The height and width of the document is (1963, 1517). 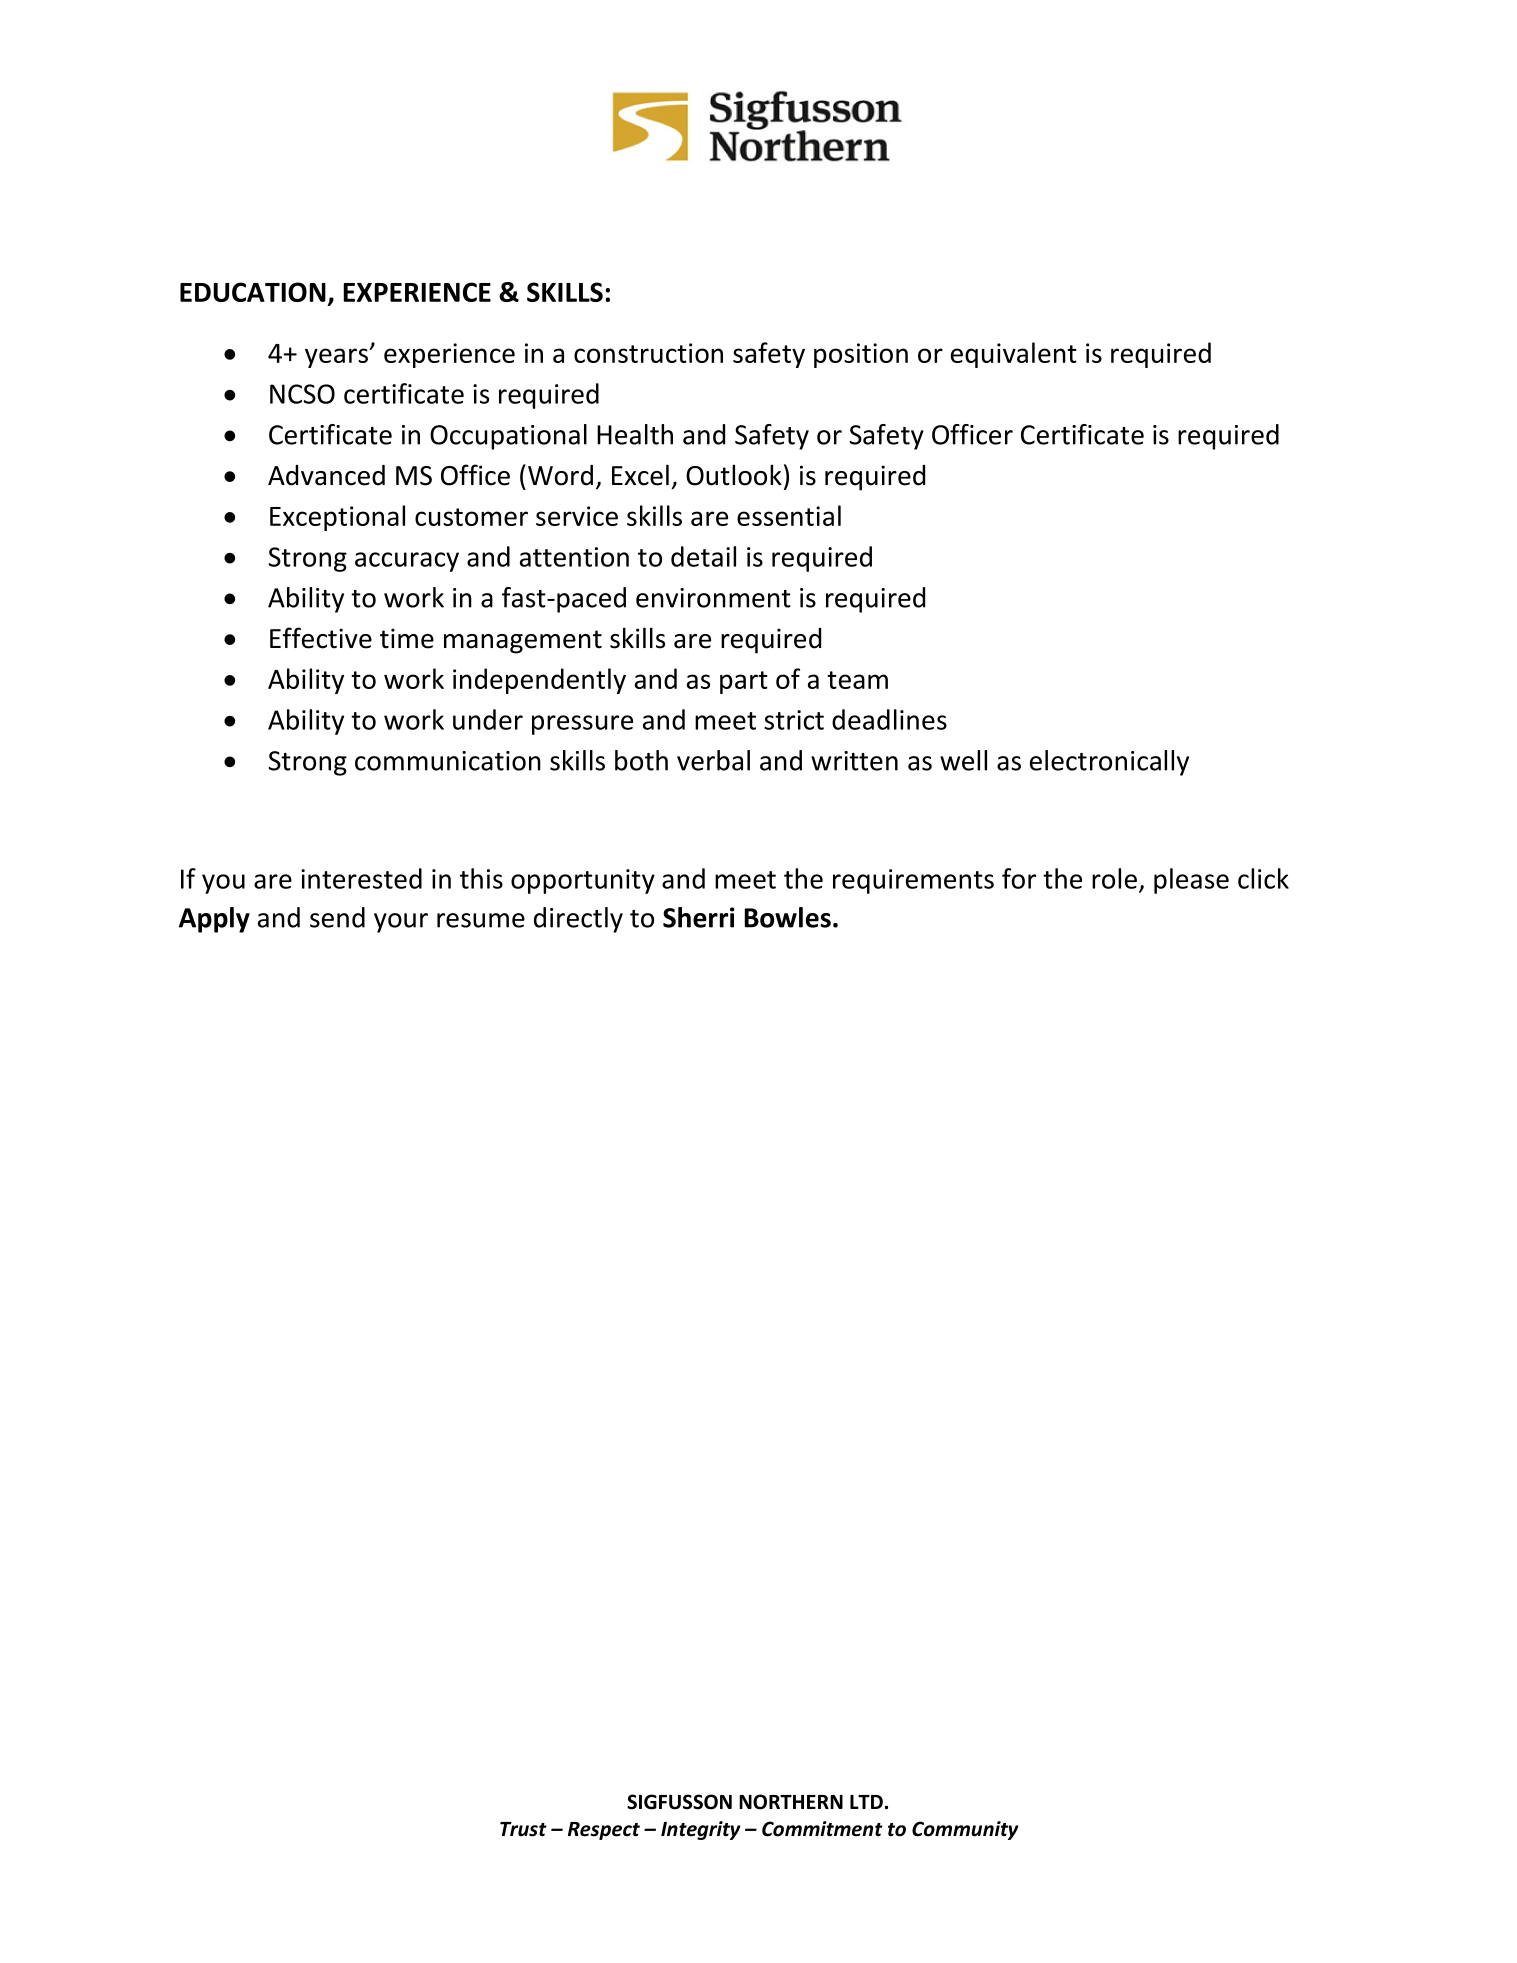 I want to click on part, so click(x=744, y=682).
